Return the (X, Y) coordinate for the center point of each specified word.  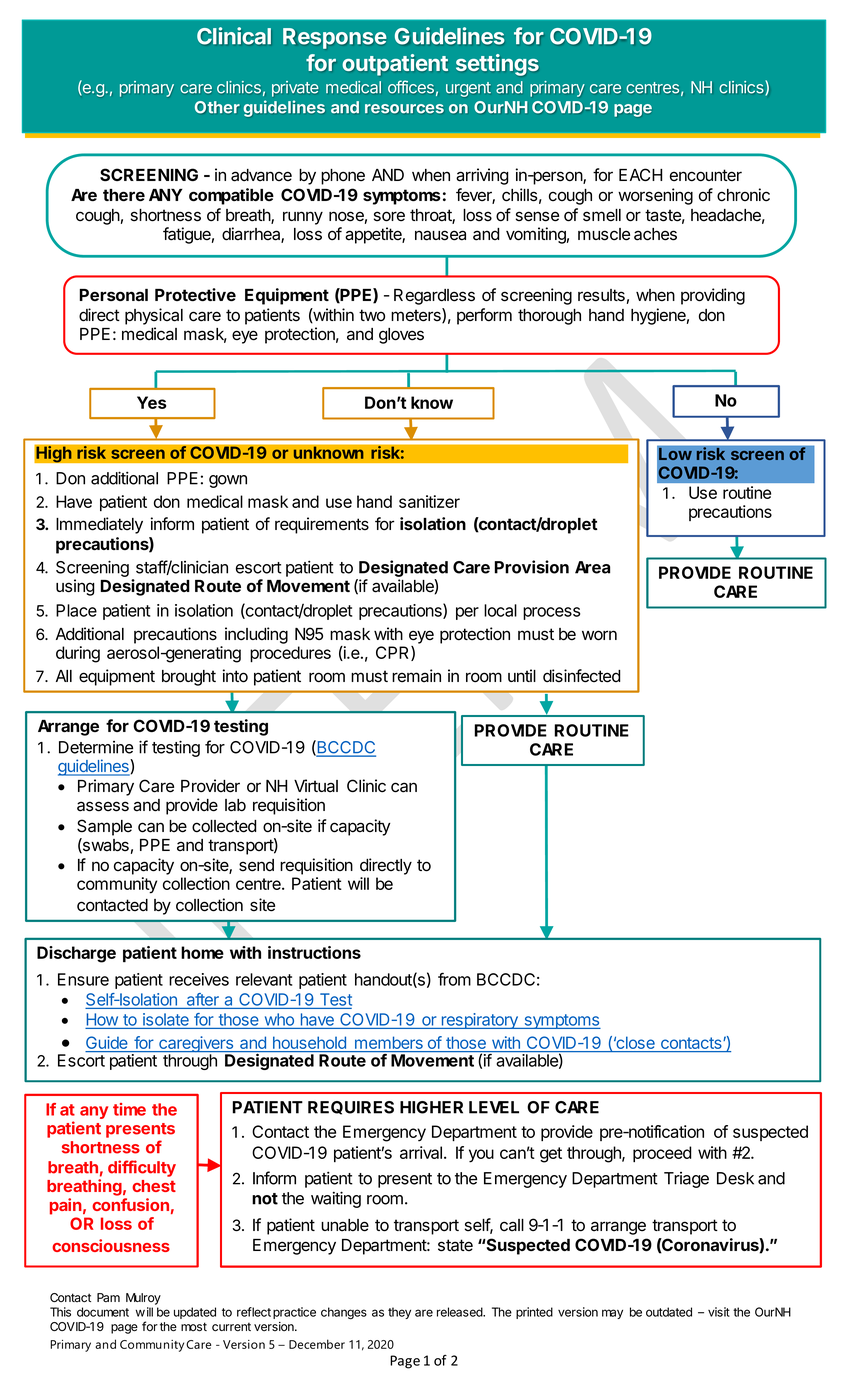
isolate (166, 1019)
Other (217, 107)
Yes (151, 402)
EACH (640, 174)
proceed (662, 1154)
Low (675, 454)
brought (189, 678)
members (389, 1044)
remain (416, 676)
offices (411, 87)
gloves (401, 336)
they (399, 1313)
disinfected (582, 676)
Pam (108, 1298)
